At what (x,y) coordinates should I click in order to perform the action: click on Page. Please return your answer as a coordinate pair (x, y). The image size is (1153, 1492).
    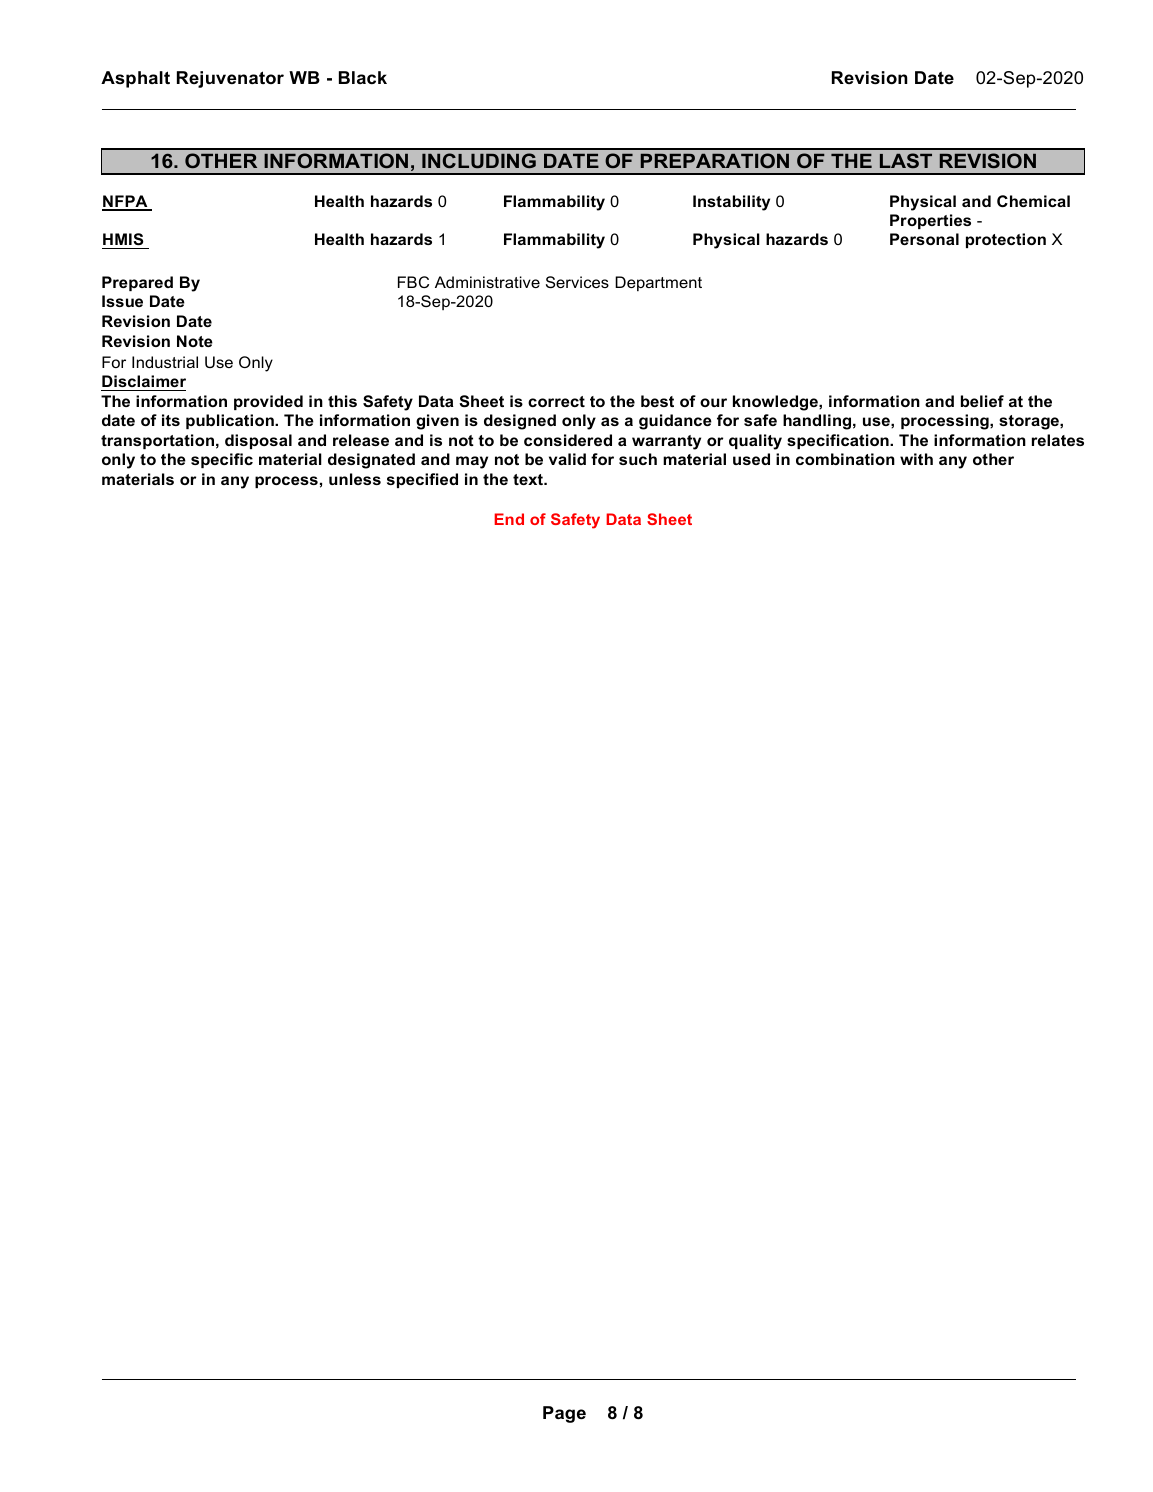
    Looking at the image, I should click on (564, 1414).
